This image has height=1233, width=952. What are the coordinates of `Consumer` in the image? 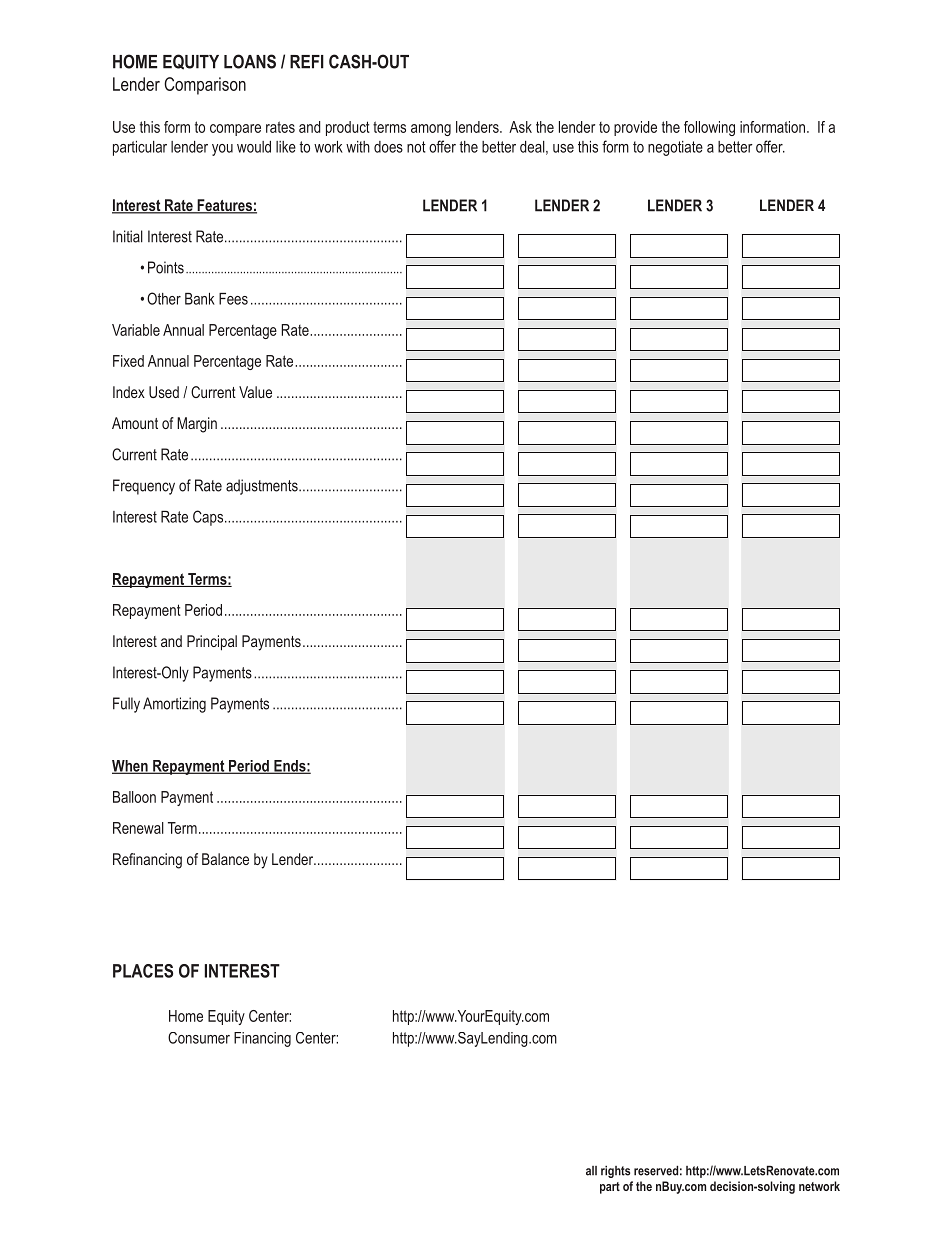 It's located at (199, 1038).
